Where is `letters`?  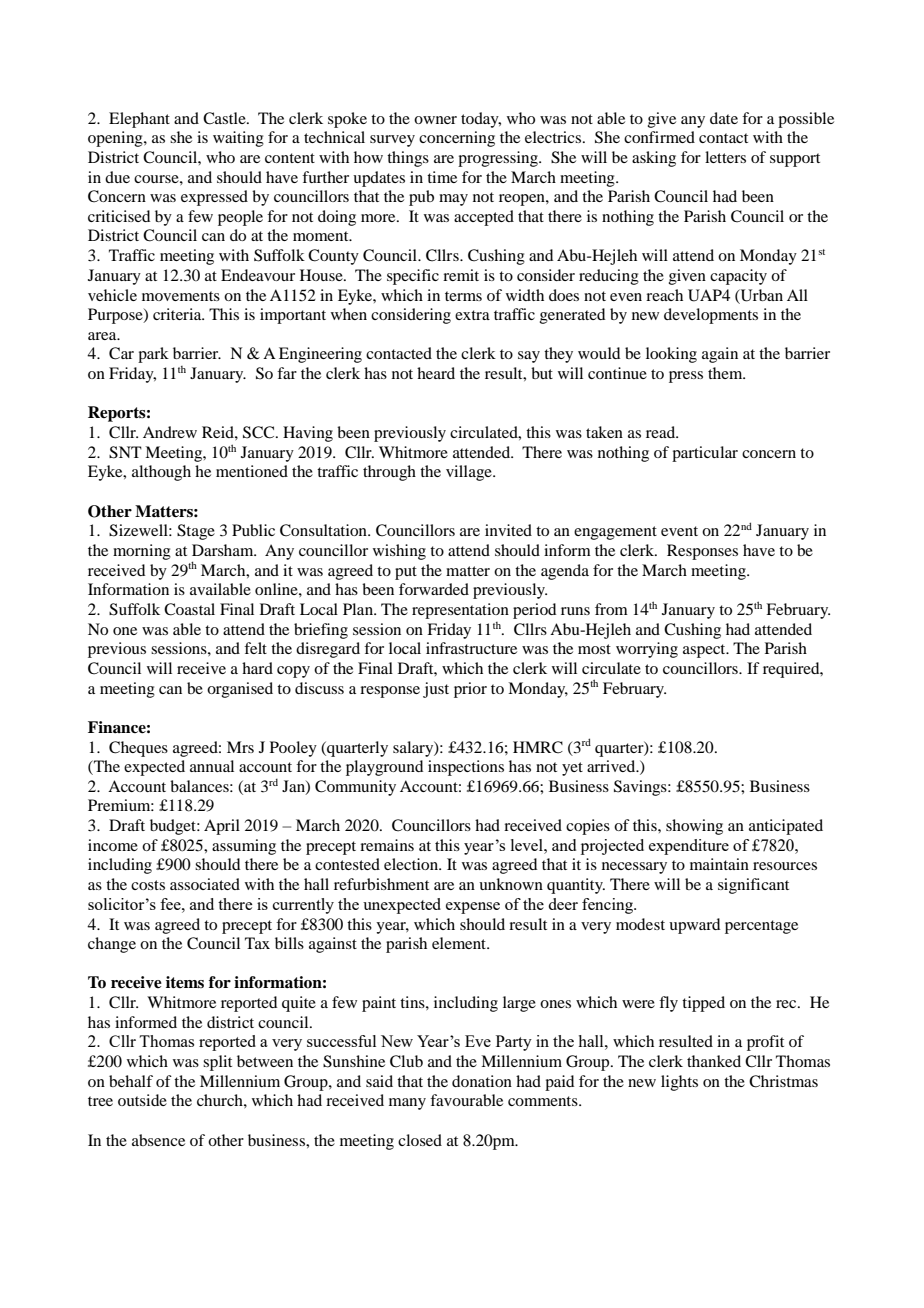 letters is located at coordinates (725, 157).
